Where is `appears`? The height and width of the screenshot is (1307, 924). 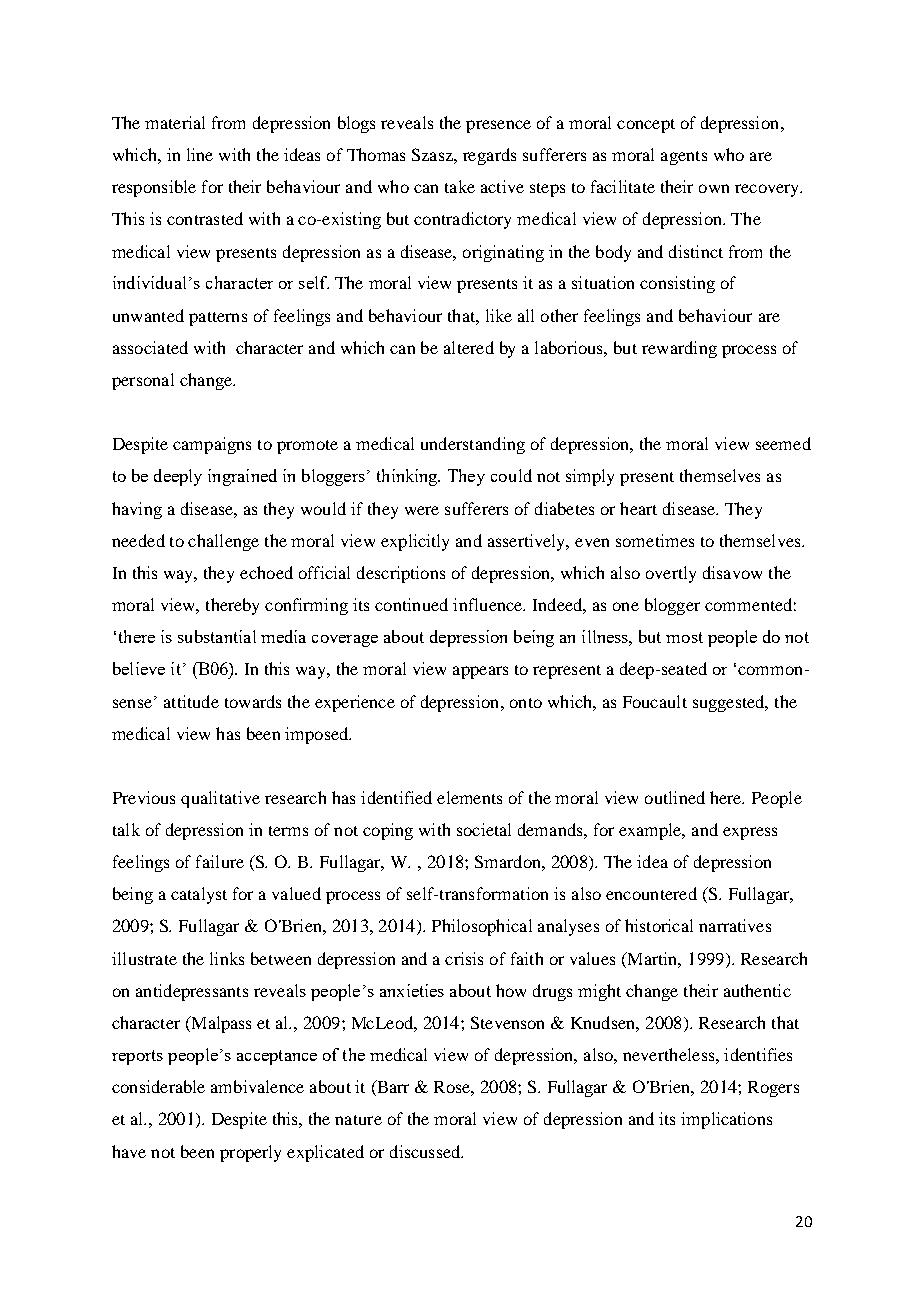 appears is located at coordinates (480, 672).
